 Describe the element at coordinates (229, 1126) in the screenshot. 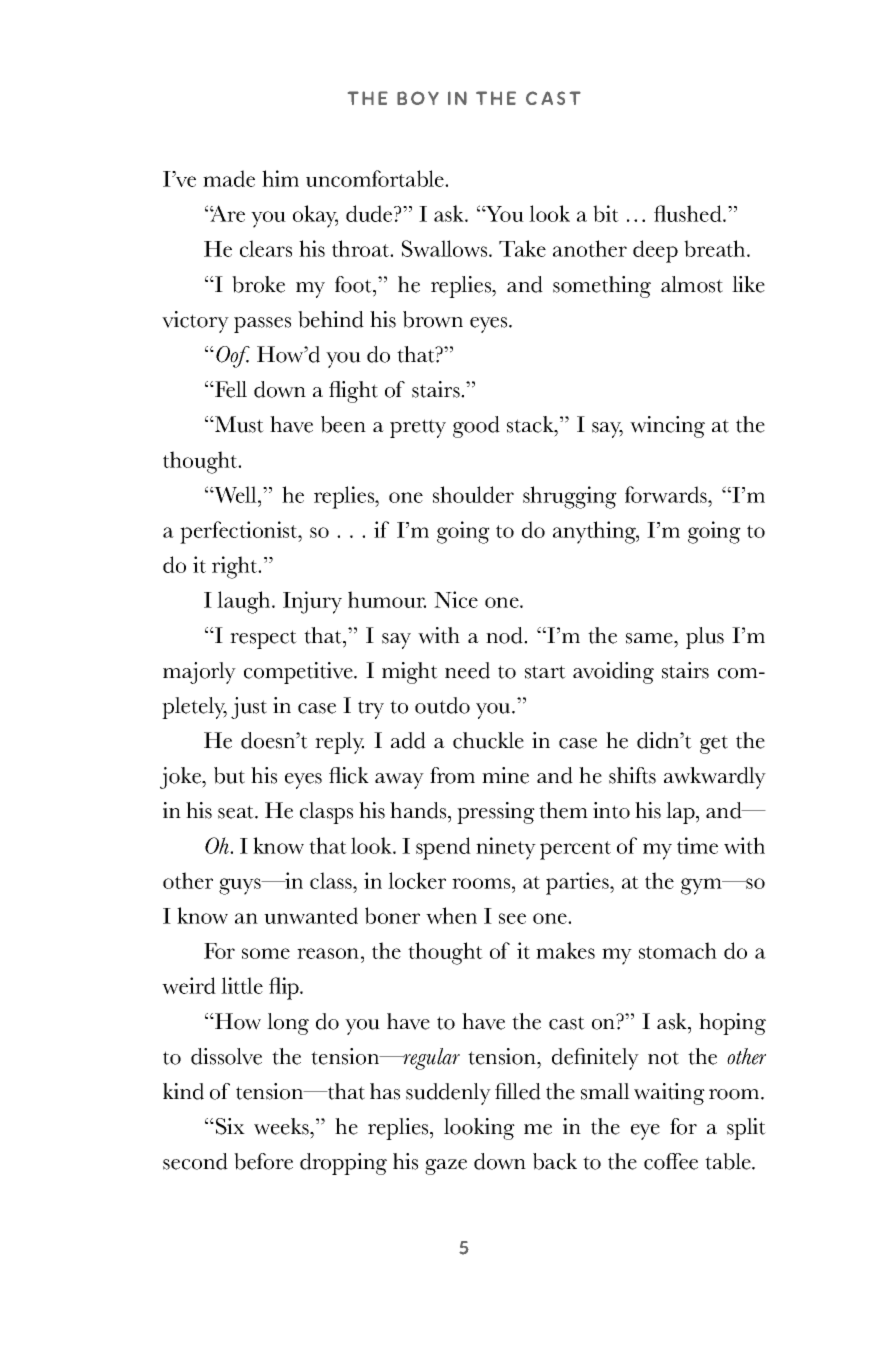

I see `Six` at that location.
